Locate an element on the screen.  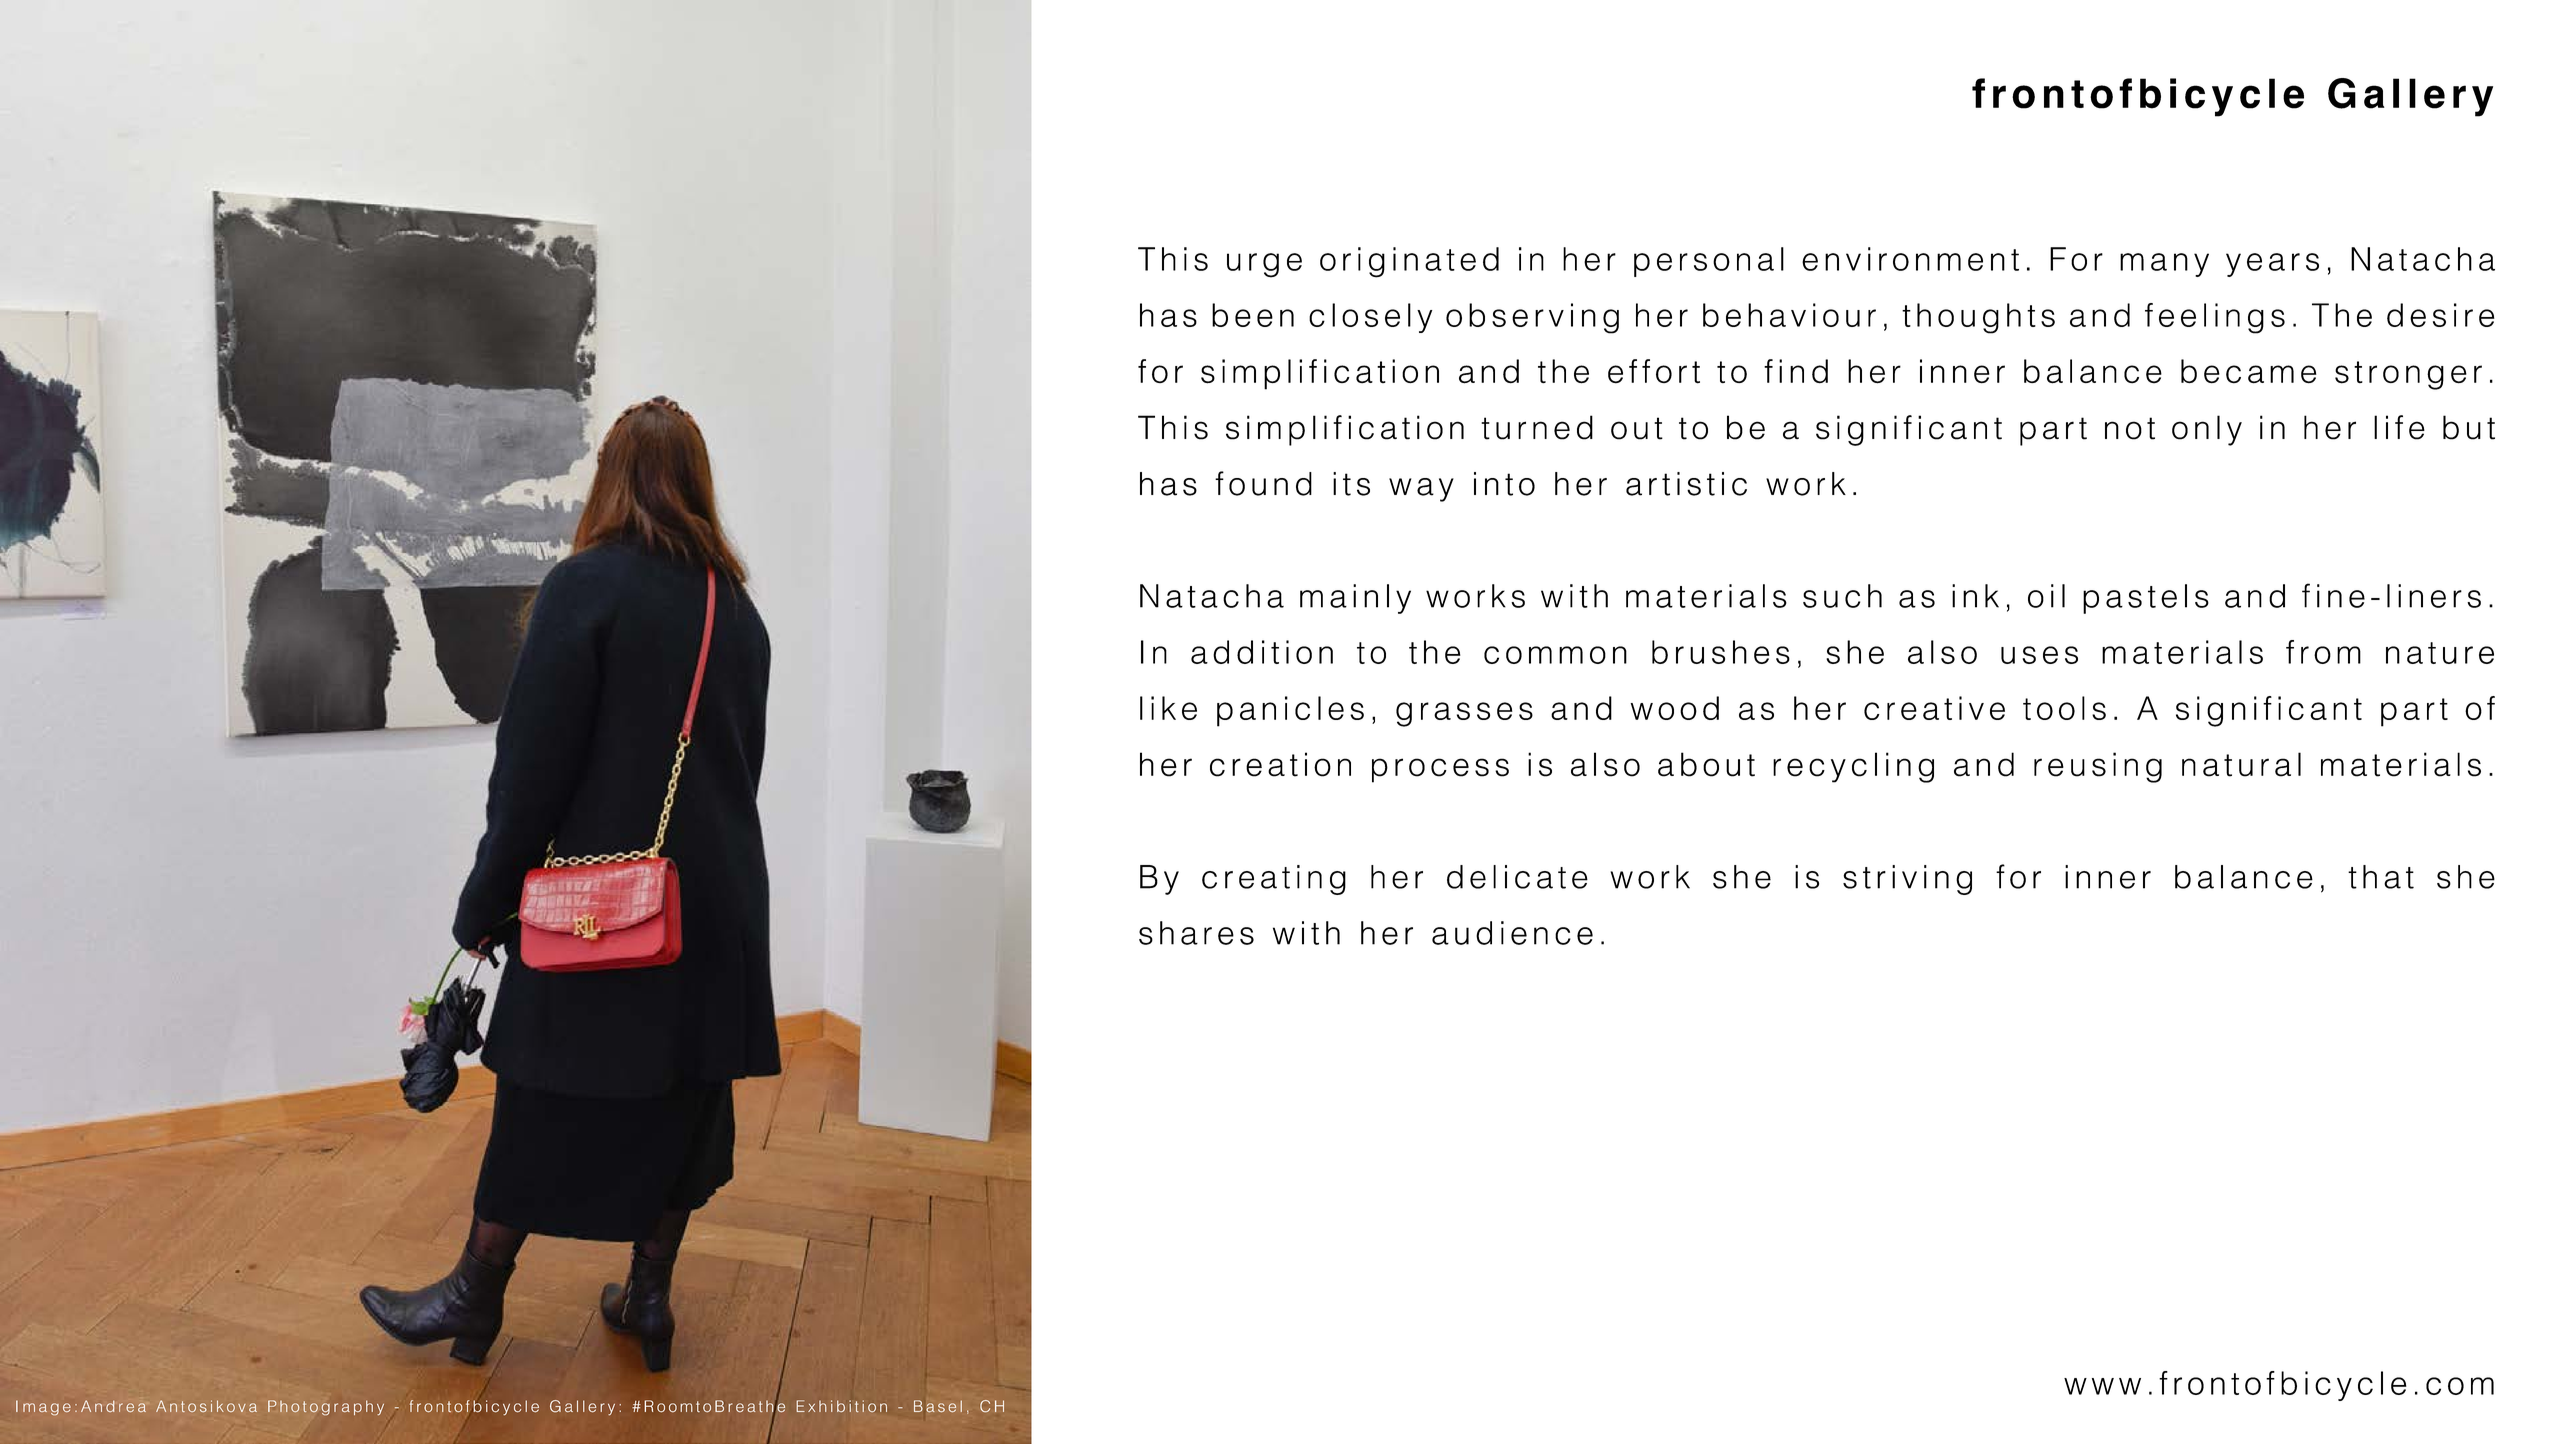
Photography is located at coordinates (326, 1407).
